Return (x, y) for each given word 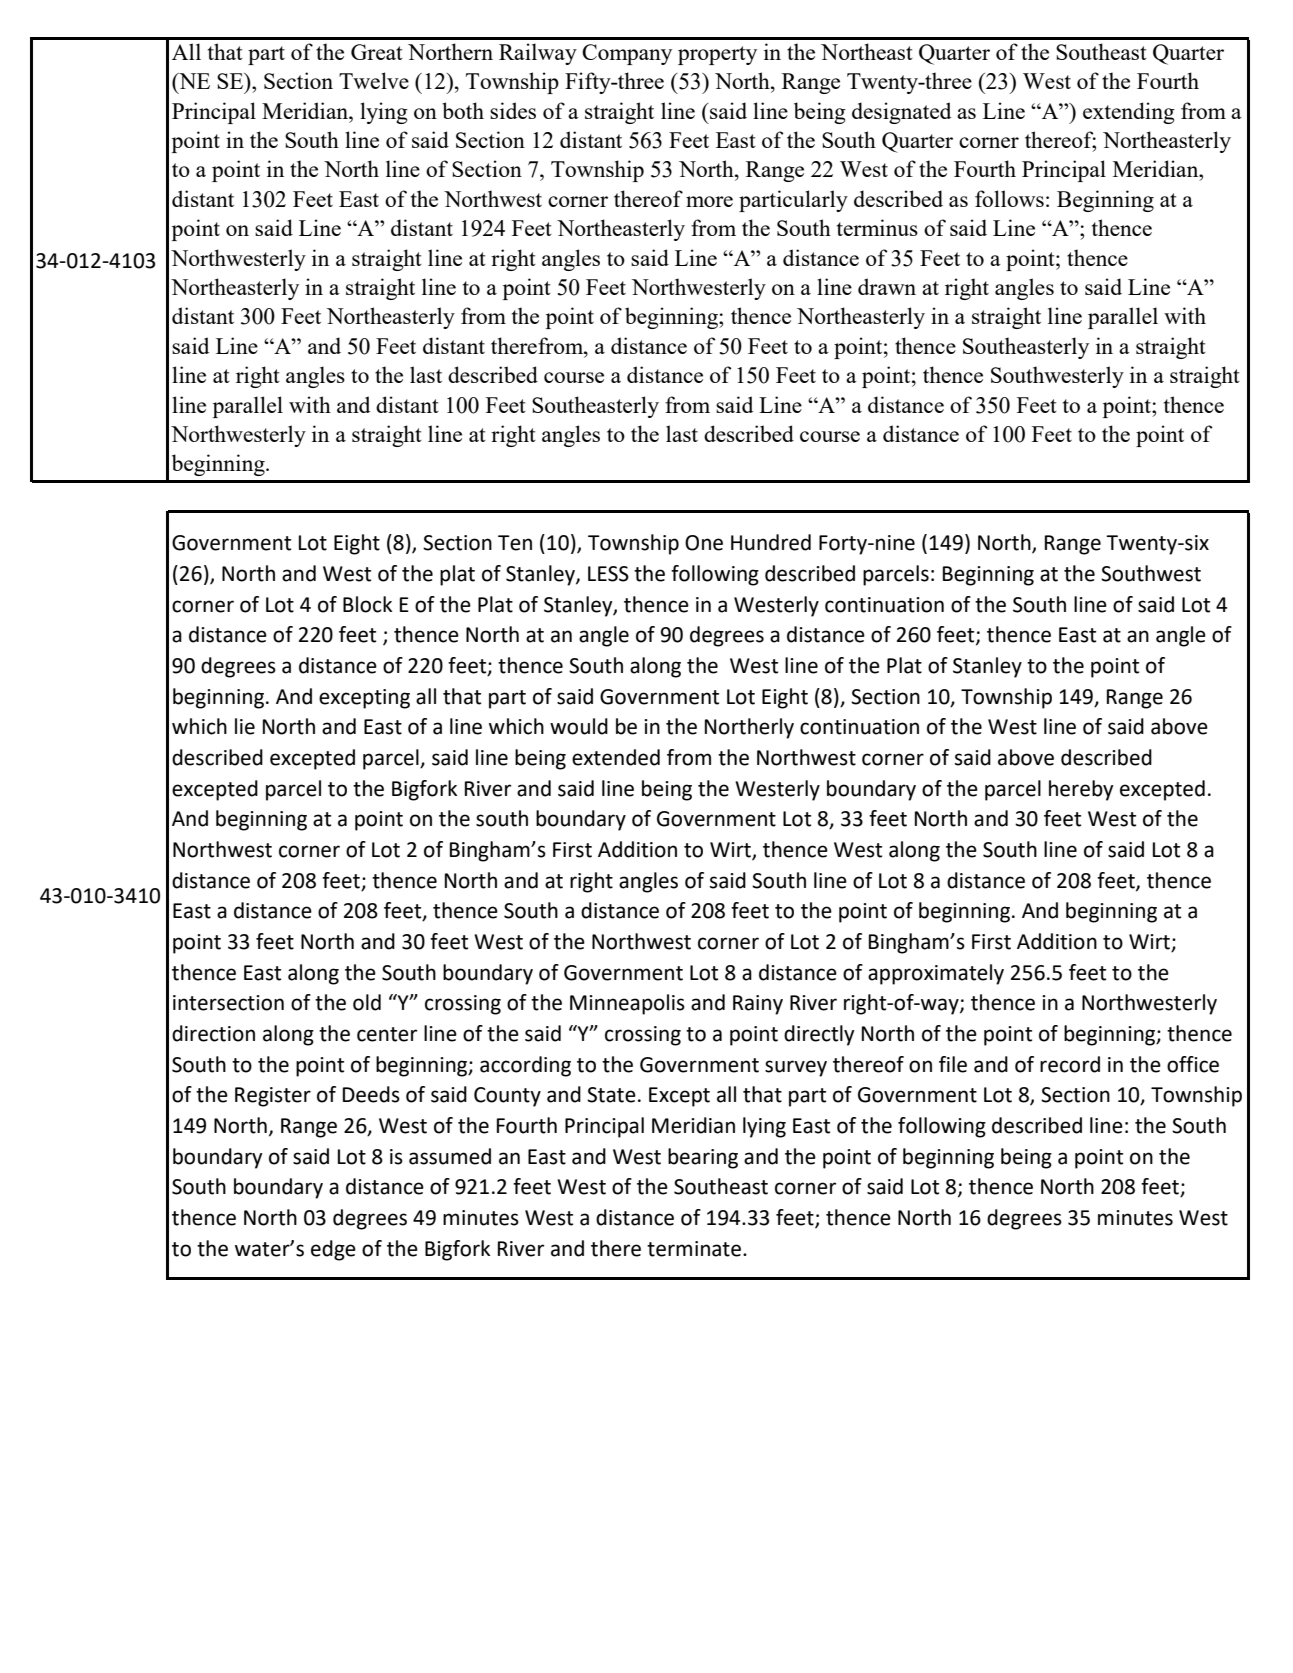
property (717, 55)
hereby (1081, 790)
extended (616, 757)
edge (333, 1250)
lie (245, 726)
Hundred (771, 542)
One (704, 543)
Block (367, 604)
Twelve (374, 80)
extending (1129, 113)
